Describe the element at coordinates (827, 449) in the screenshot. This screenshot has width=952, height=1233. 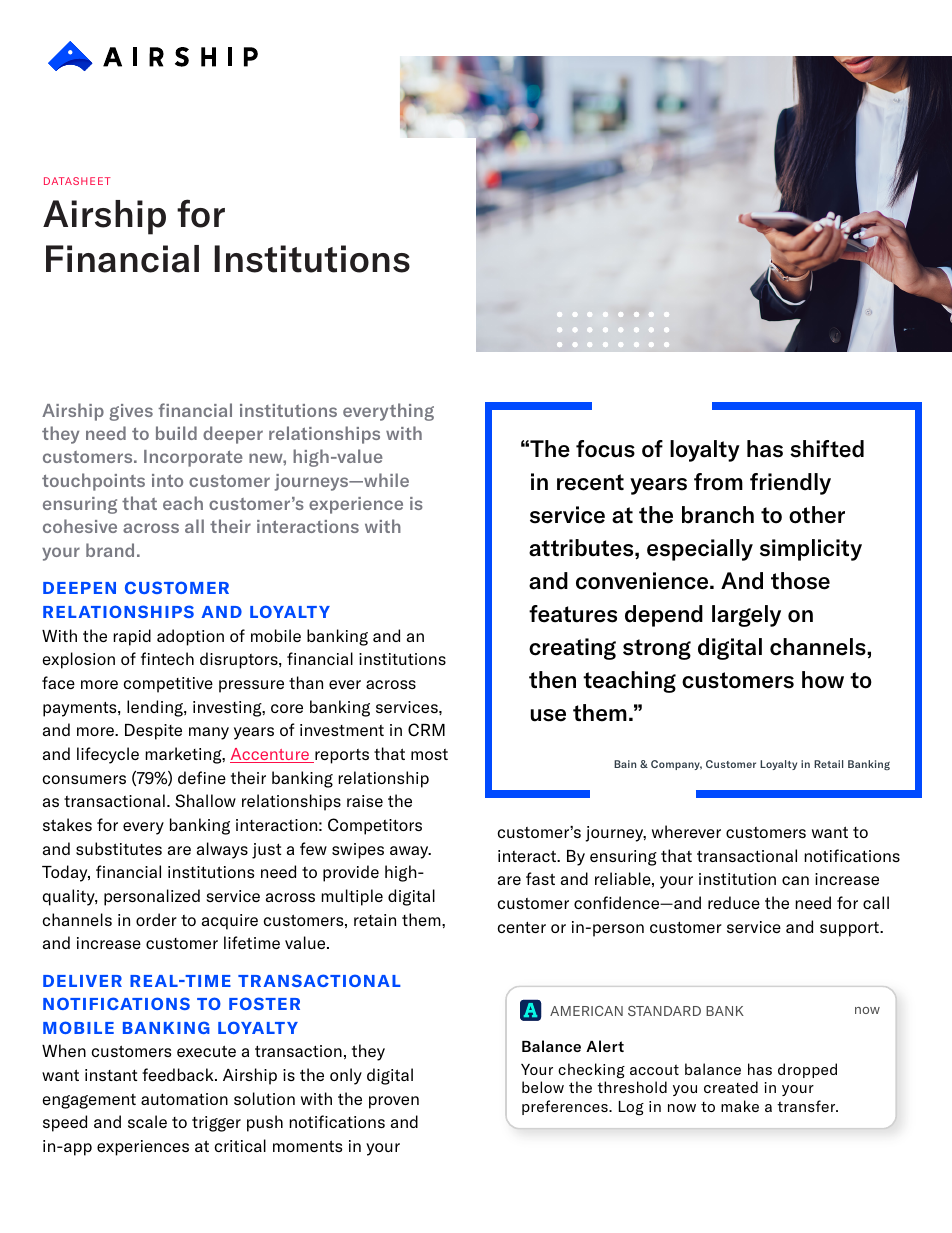
I see `shifted` at that location.
